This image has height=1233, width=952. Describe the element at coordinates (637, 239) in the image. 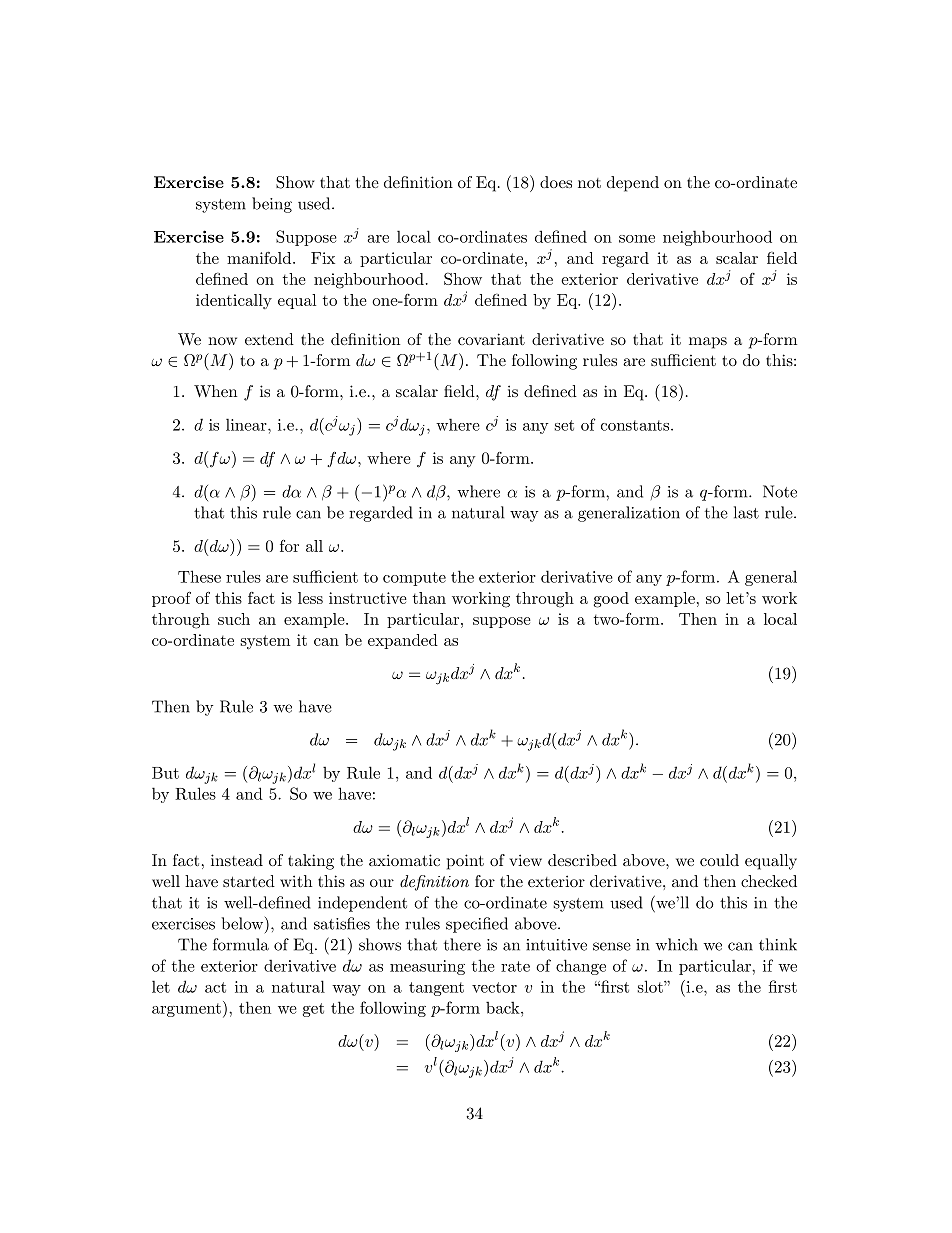

I see `some` at that location.
